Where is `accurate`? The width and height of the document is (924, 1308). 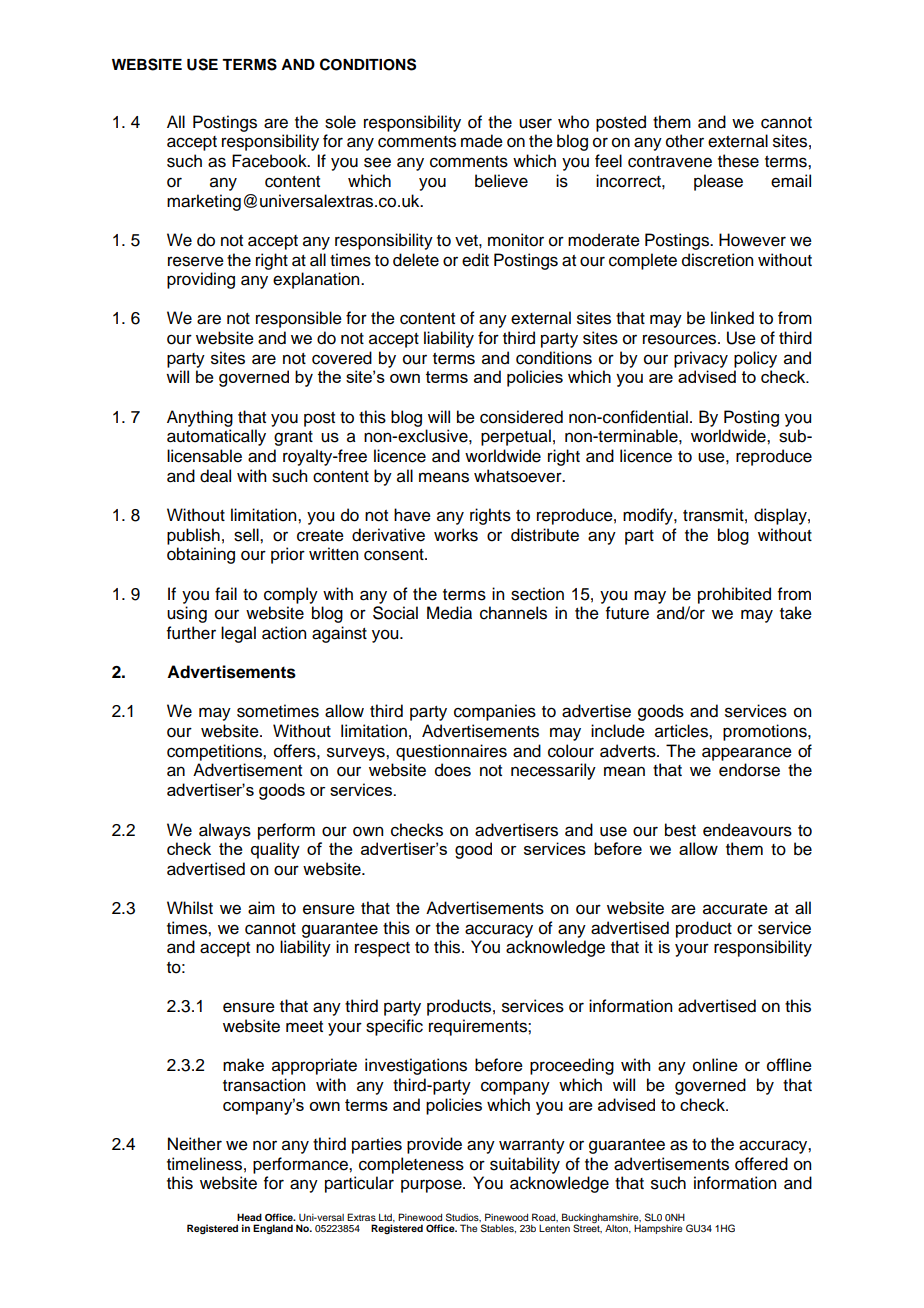
accurate is located at coordinates (735, 909).
